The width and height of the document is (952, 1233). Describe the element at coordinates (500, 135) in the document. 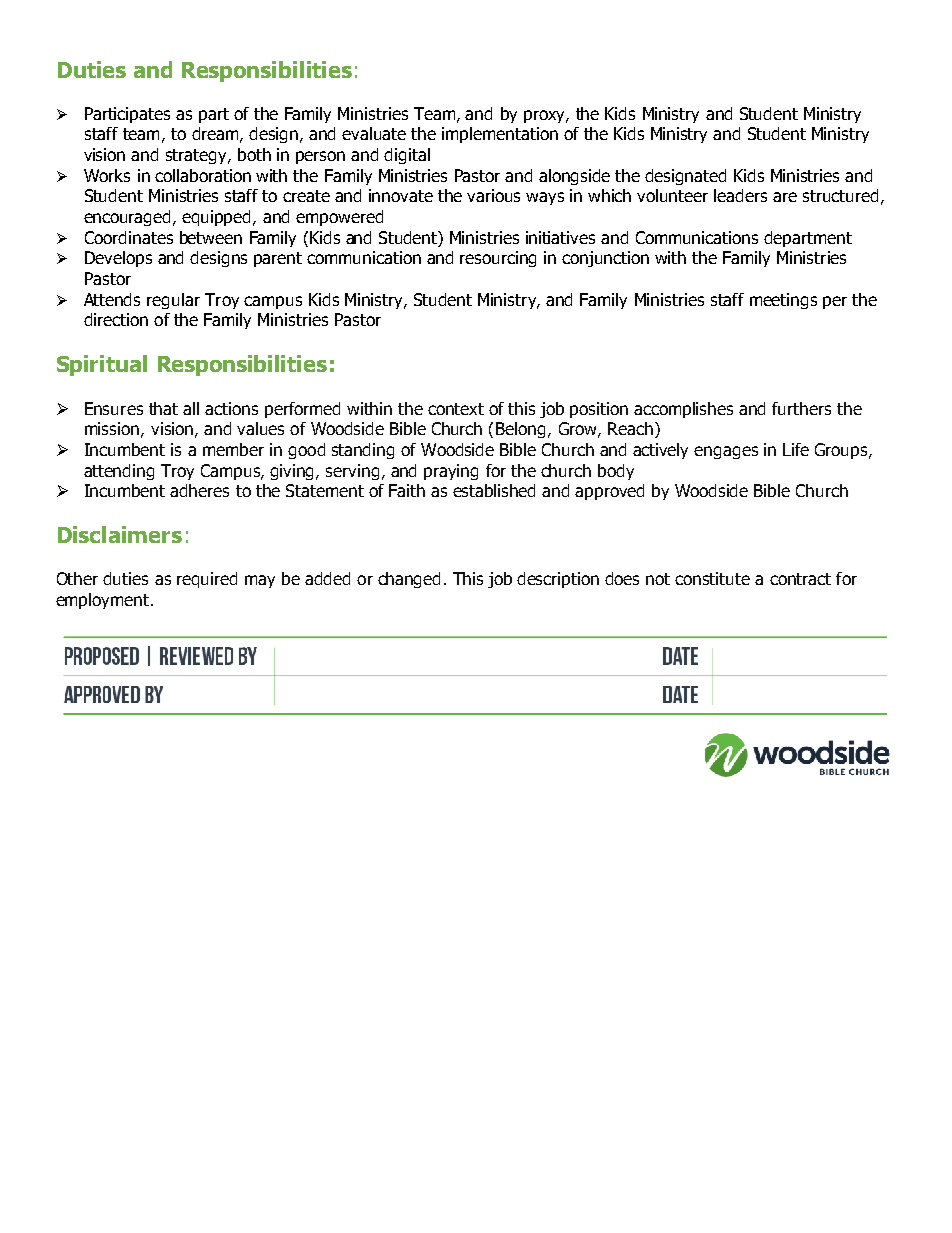

I see `implementation` at that location.
